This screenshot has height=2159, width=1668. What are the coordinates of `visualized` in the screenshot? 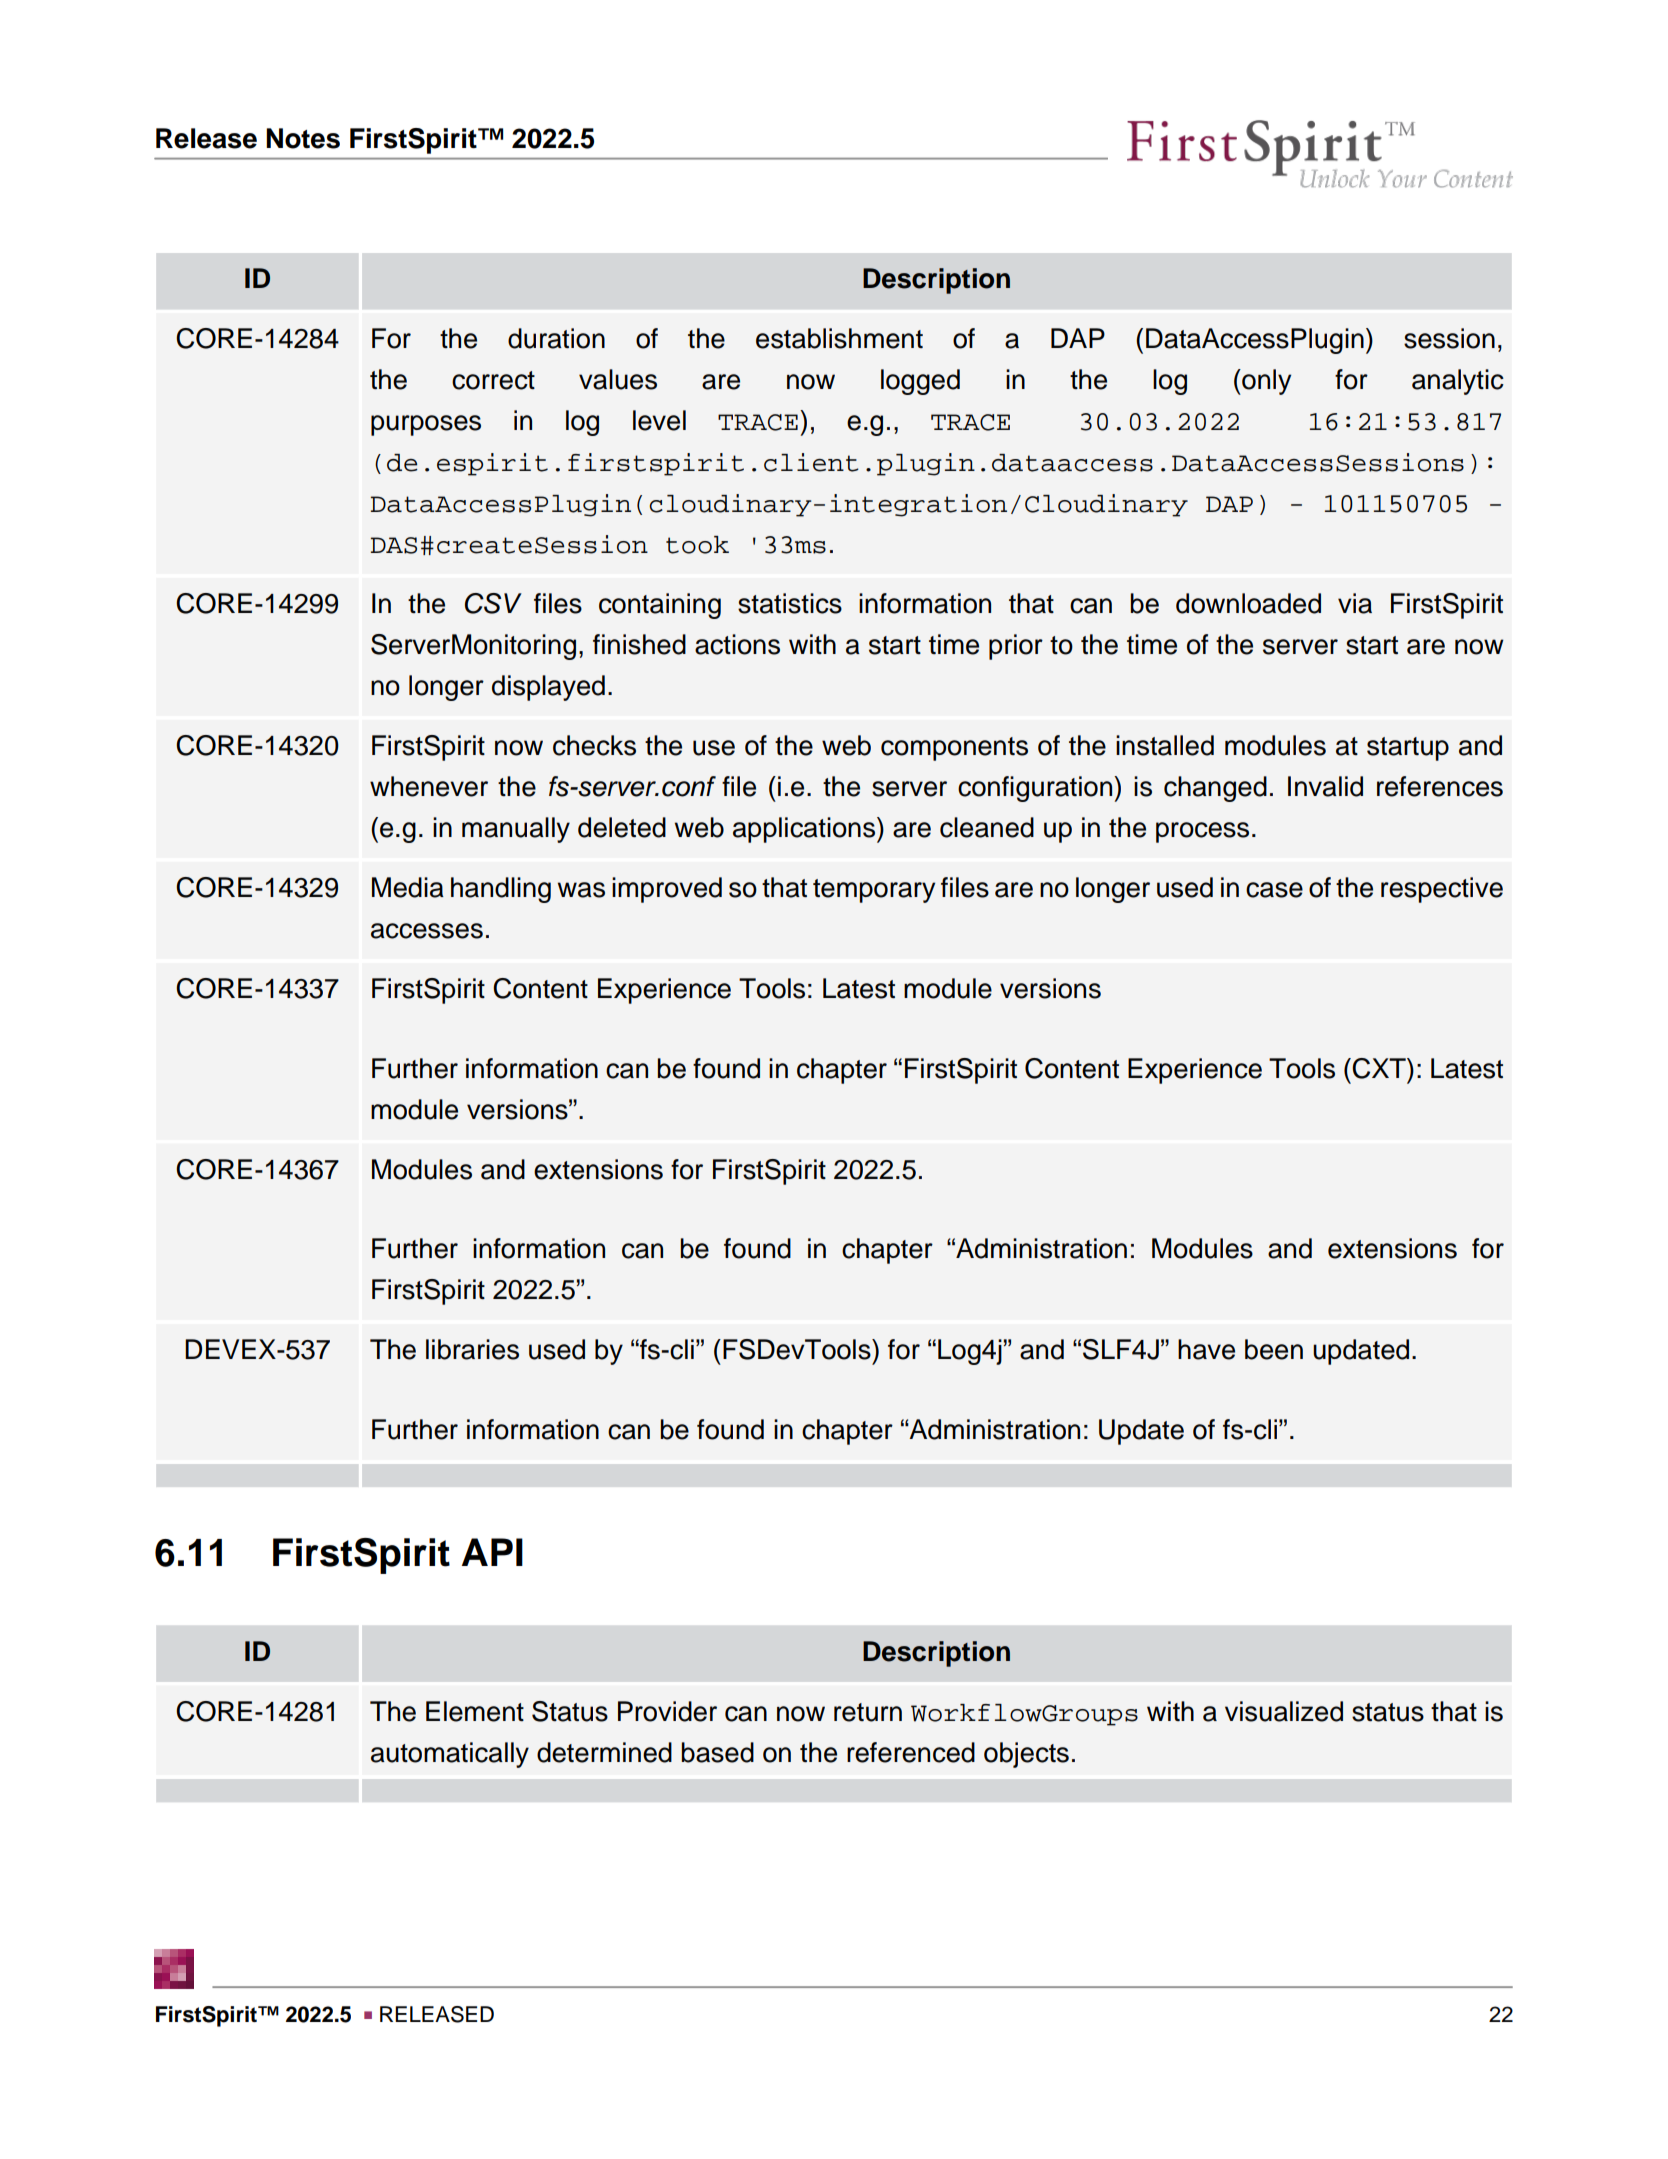 It's located at (1284, 1711).
